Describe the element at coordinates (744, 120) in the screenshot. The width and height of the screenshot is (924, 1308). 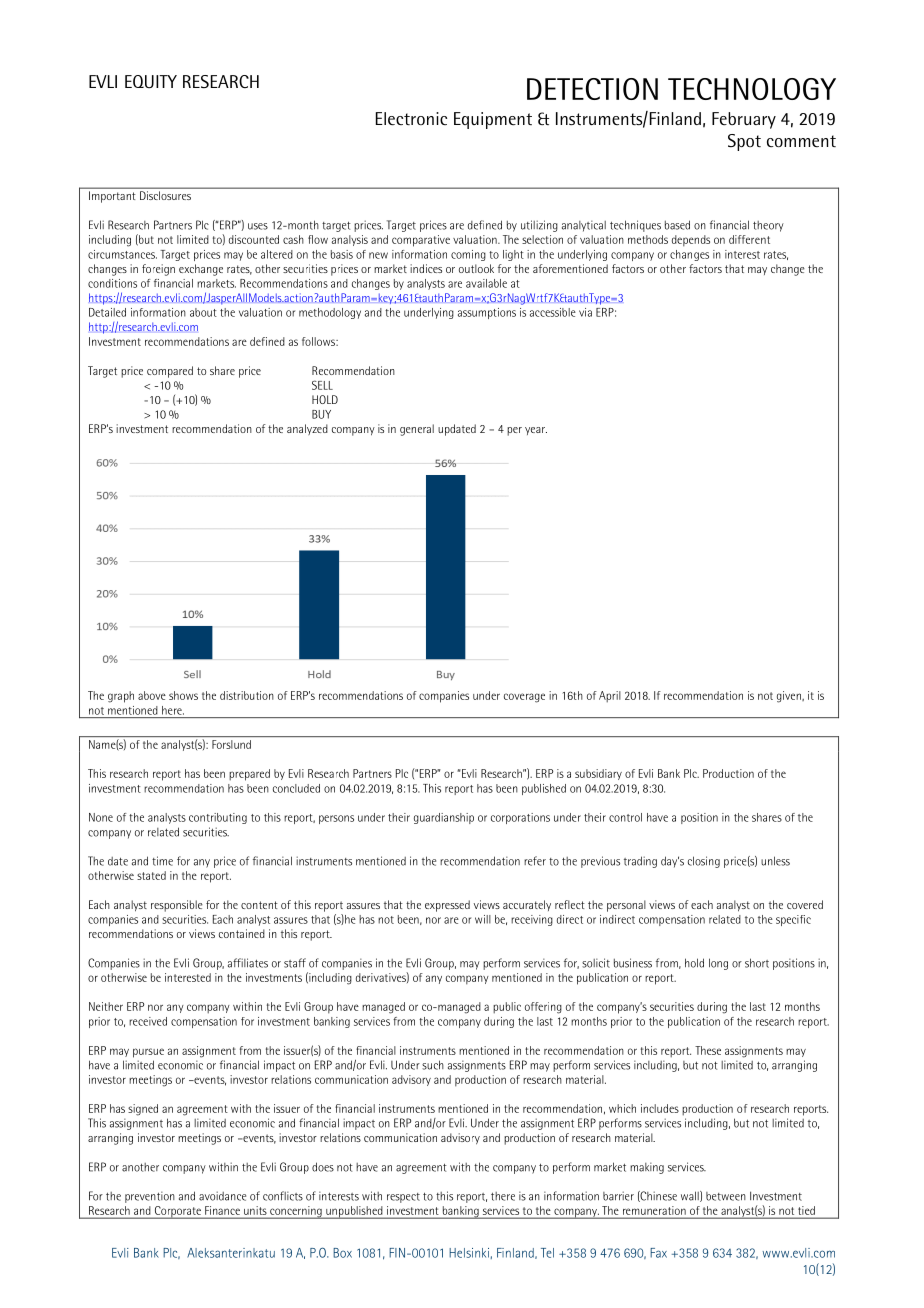
I see `February` at that location.
